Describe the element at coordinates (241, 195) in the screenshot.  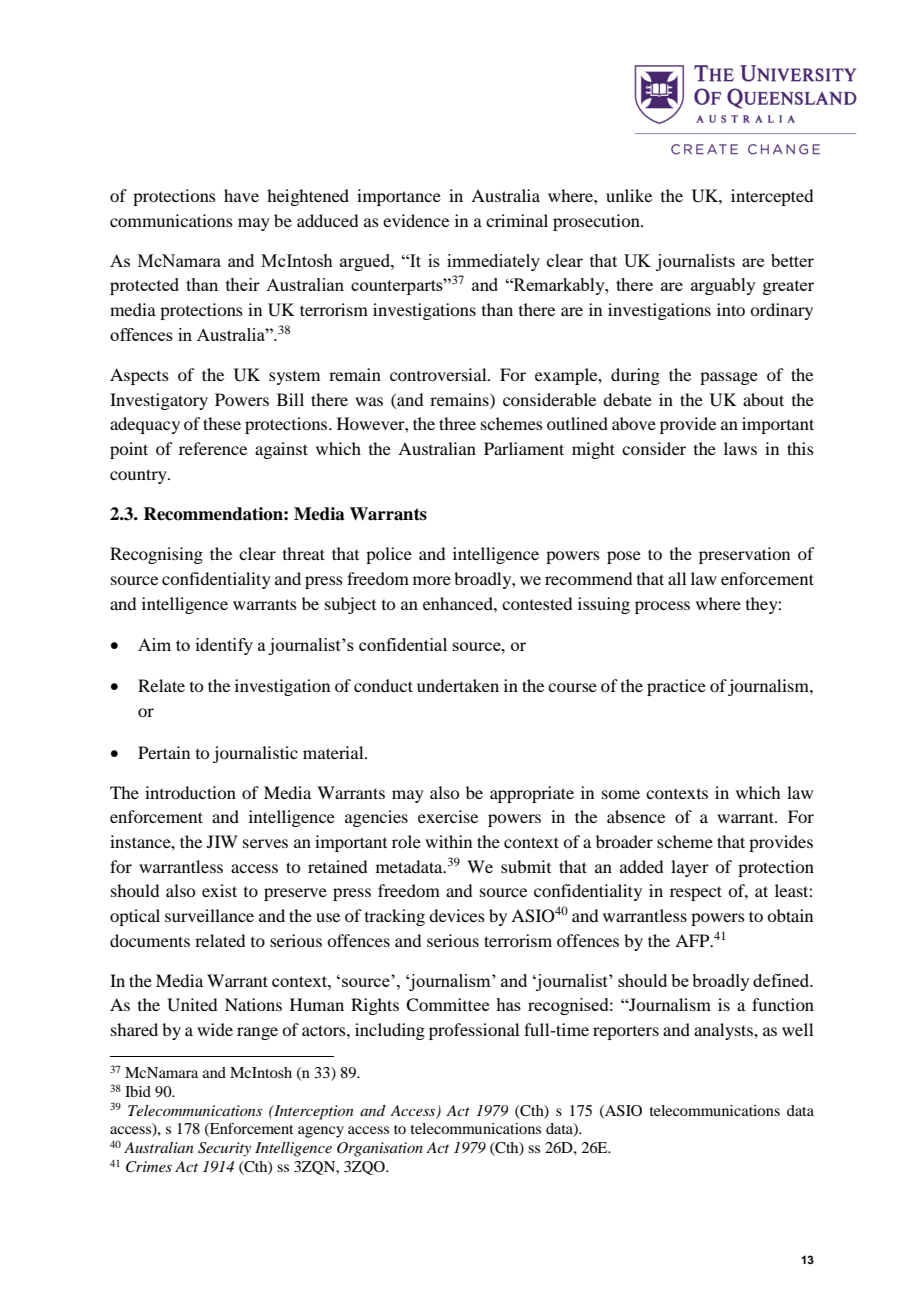
I see `have` at that location.
